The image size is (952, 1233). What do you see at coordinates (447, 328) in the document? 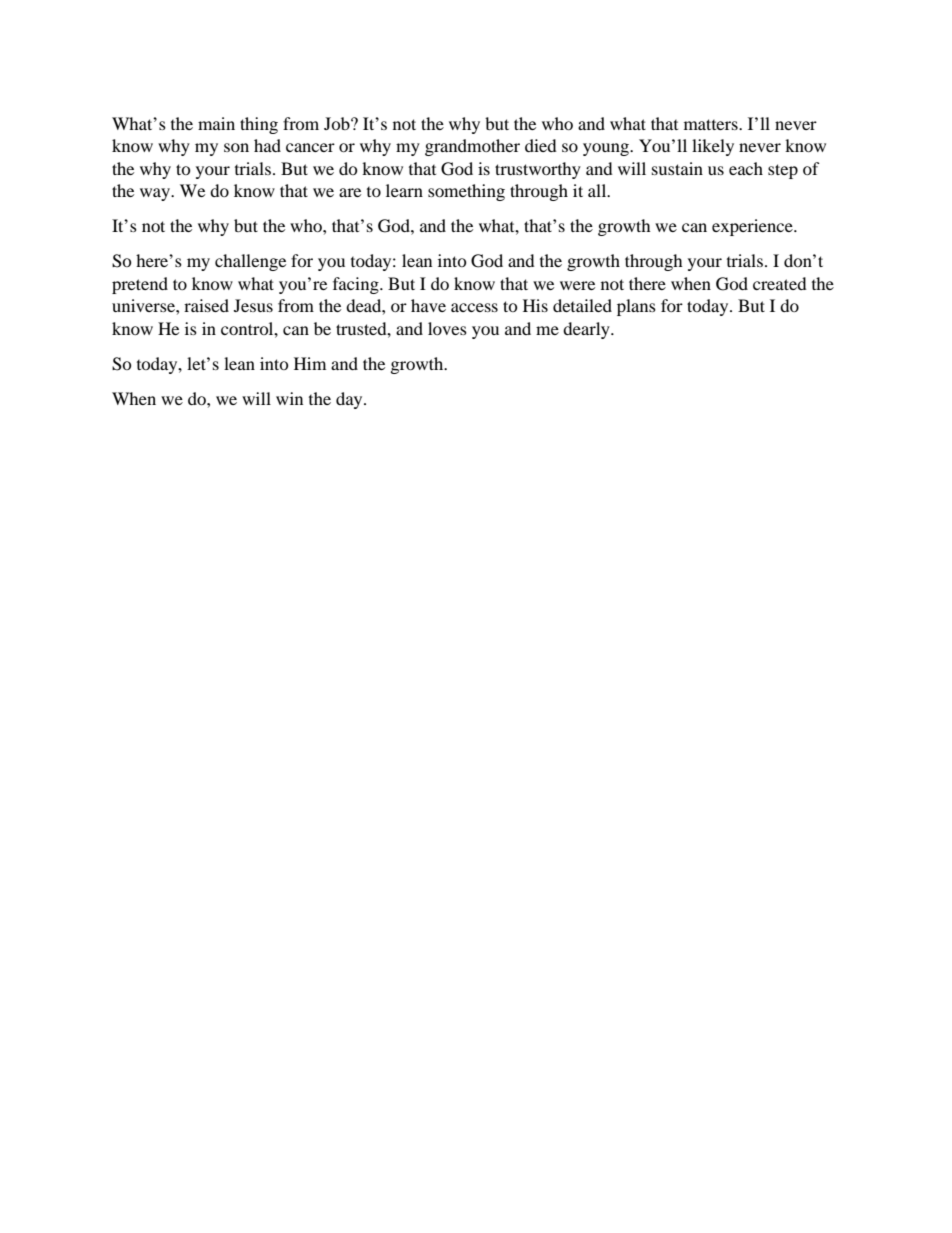
I see `loves` at bounding box center [447, 328].
